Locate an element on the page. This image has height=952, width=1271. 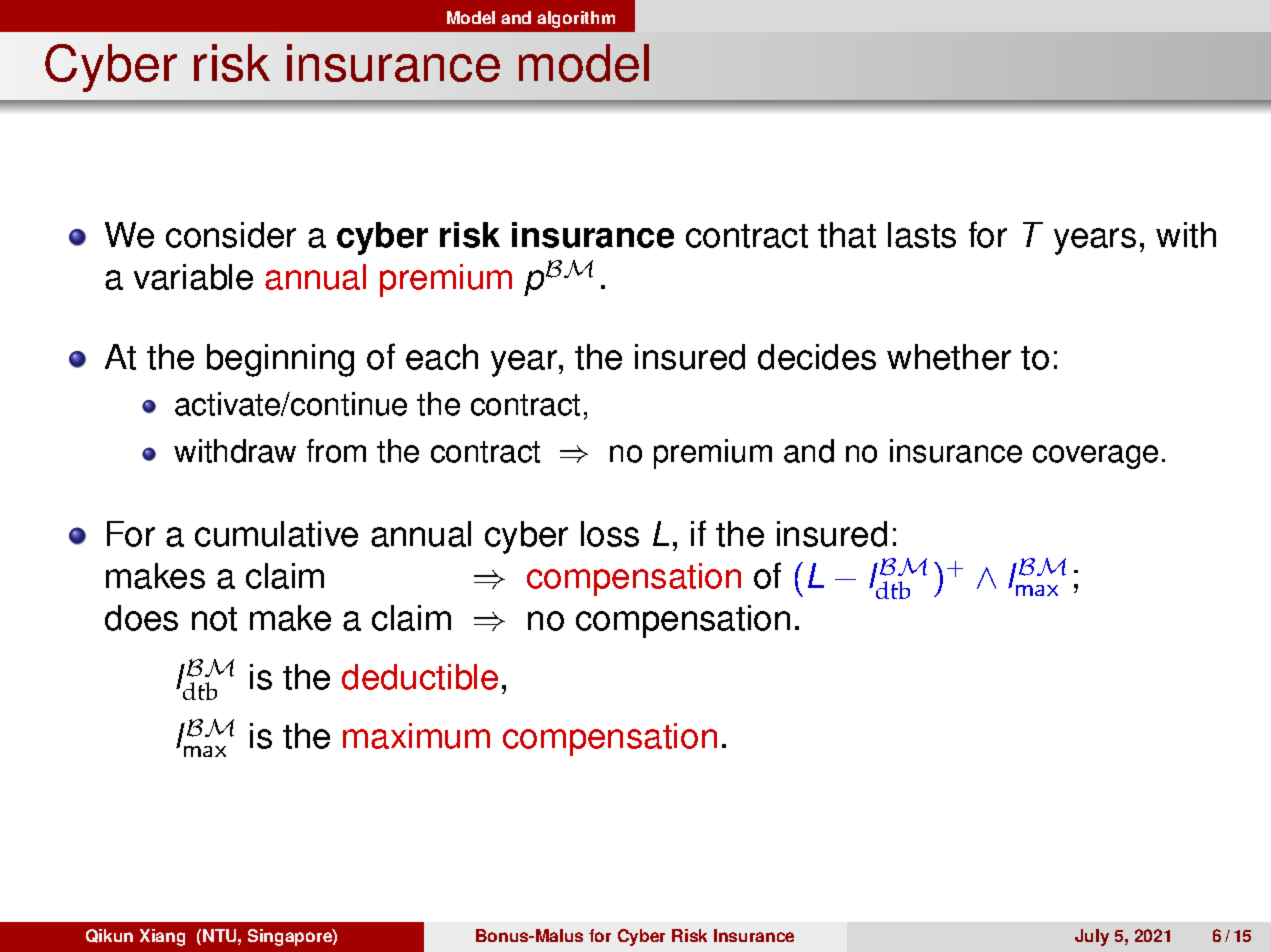
lasts is located at coordinates (922, 235).
